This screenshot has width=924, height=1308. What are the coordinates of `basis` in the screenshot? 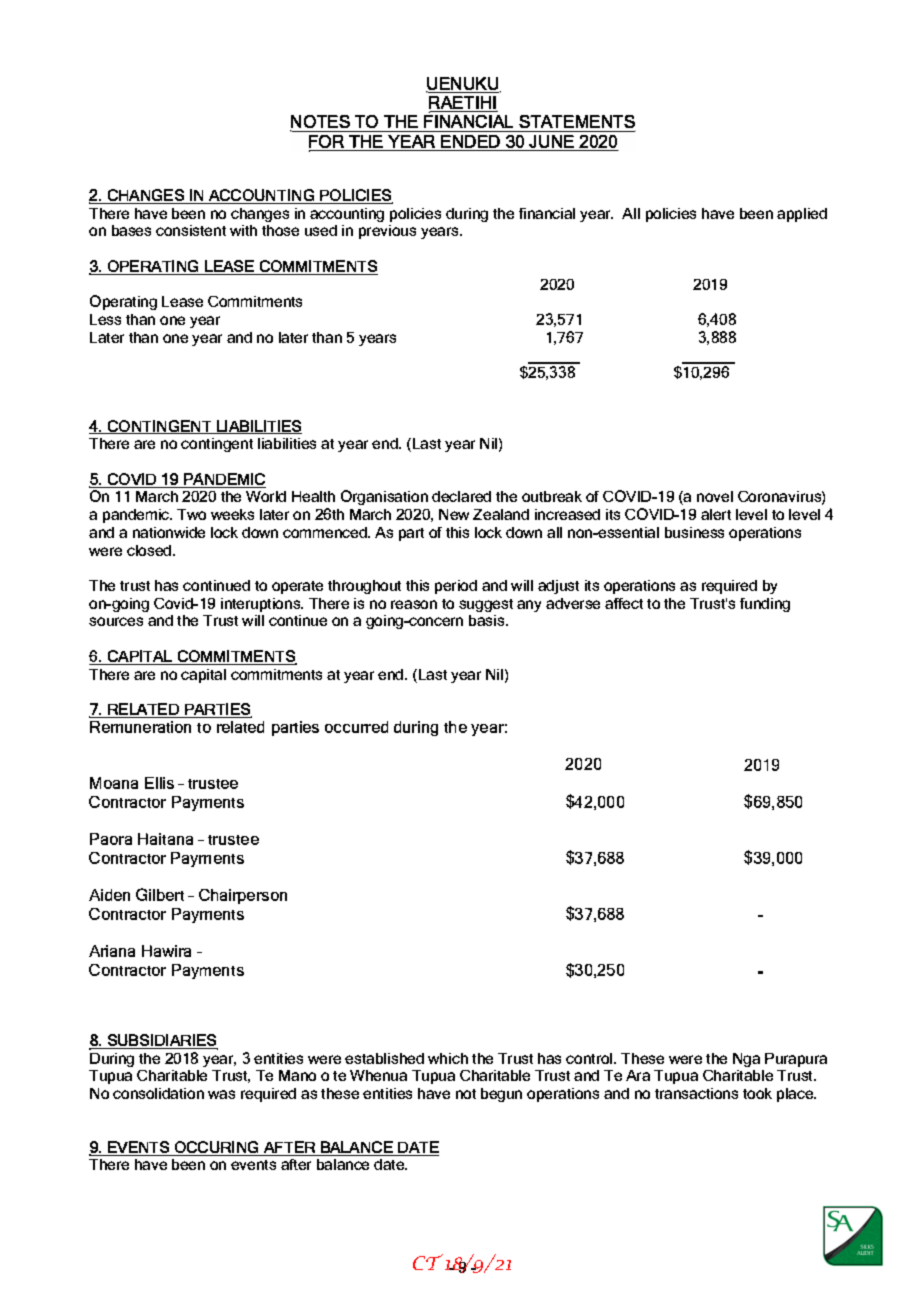 It's located at (488, 620).
